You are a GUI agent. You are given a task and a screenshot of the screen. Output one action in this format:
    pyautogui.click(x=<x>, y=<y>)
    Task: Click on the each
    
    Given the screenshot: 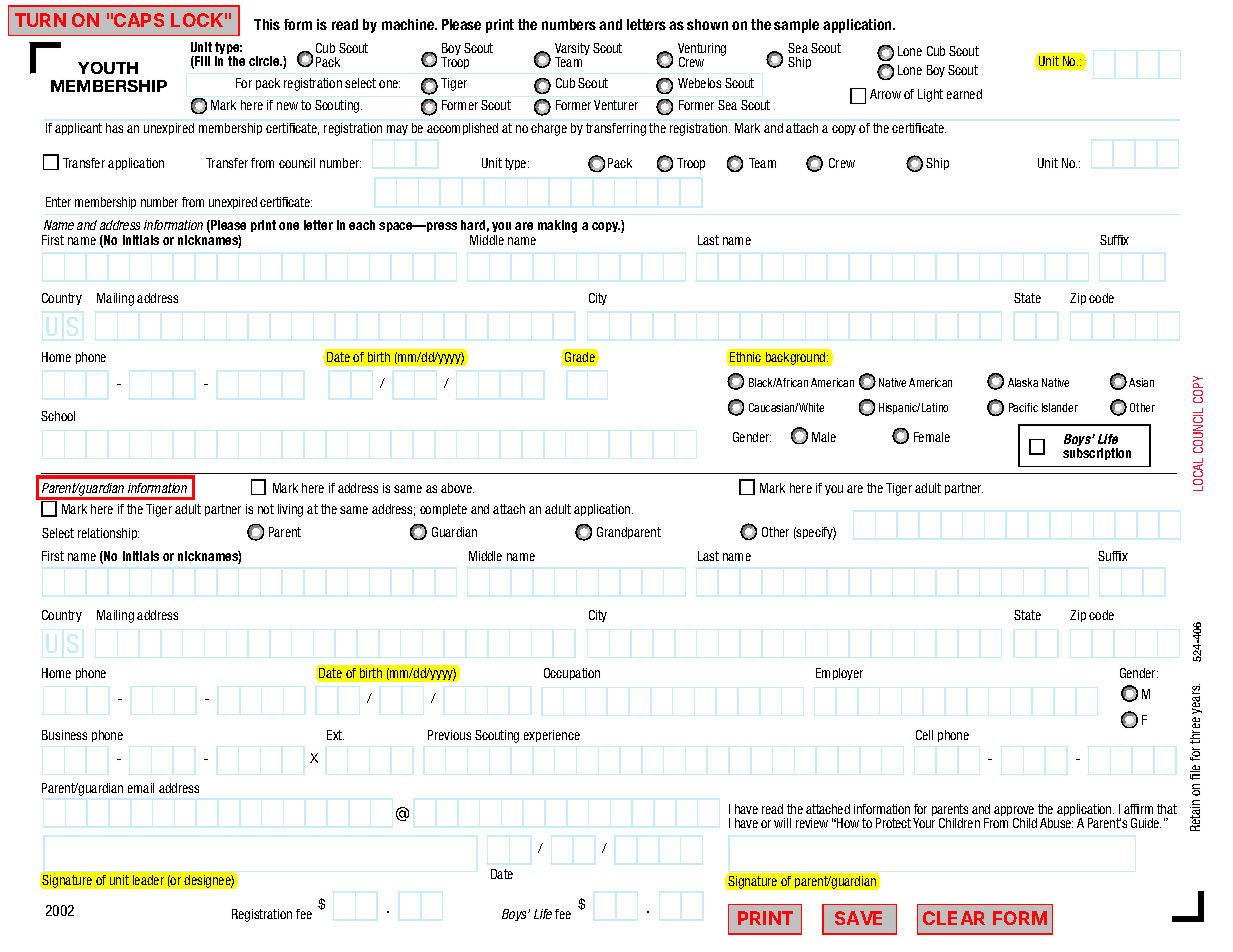 What is the action you would take?
    pyautogui.click(x=362, y=225)
